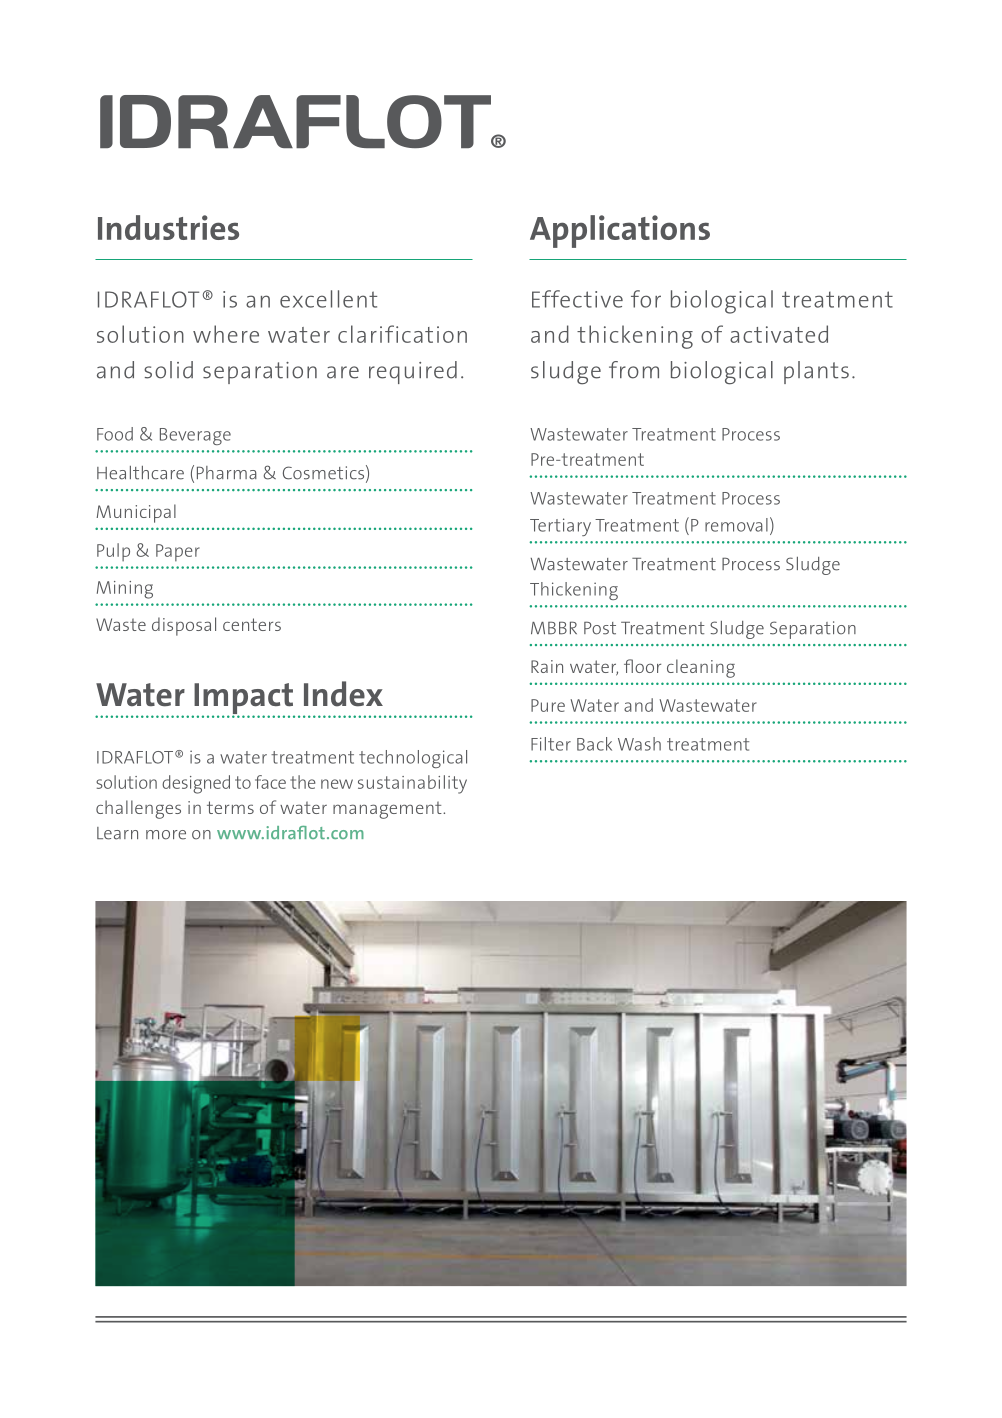 This screenshot has height=1418, width=1002. I want to click on Applications, so click(620, 231).
